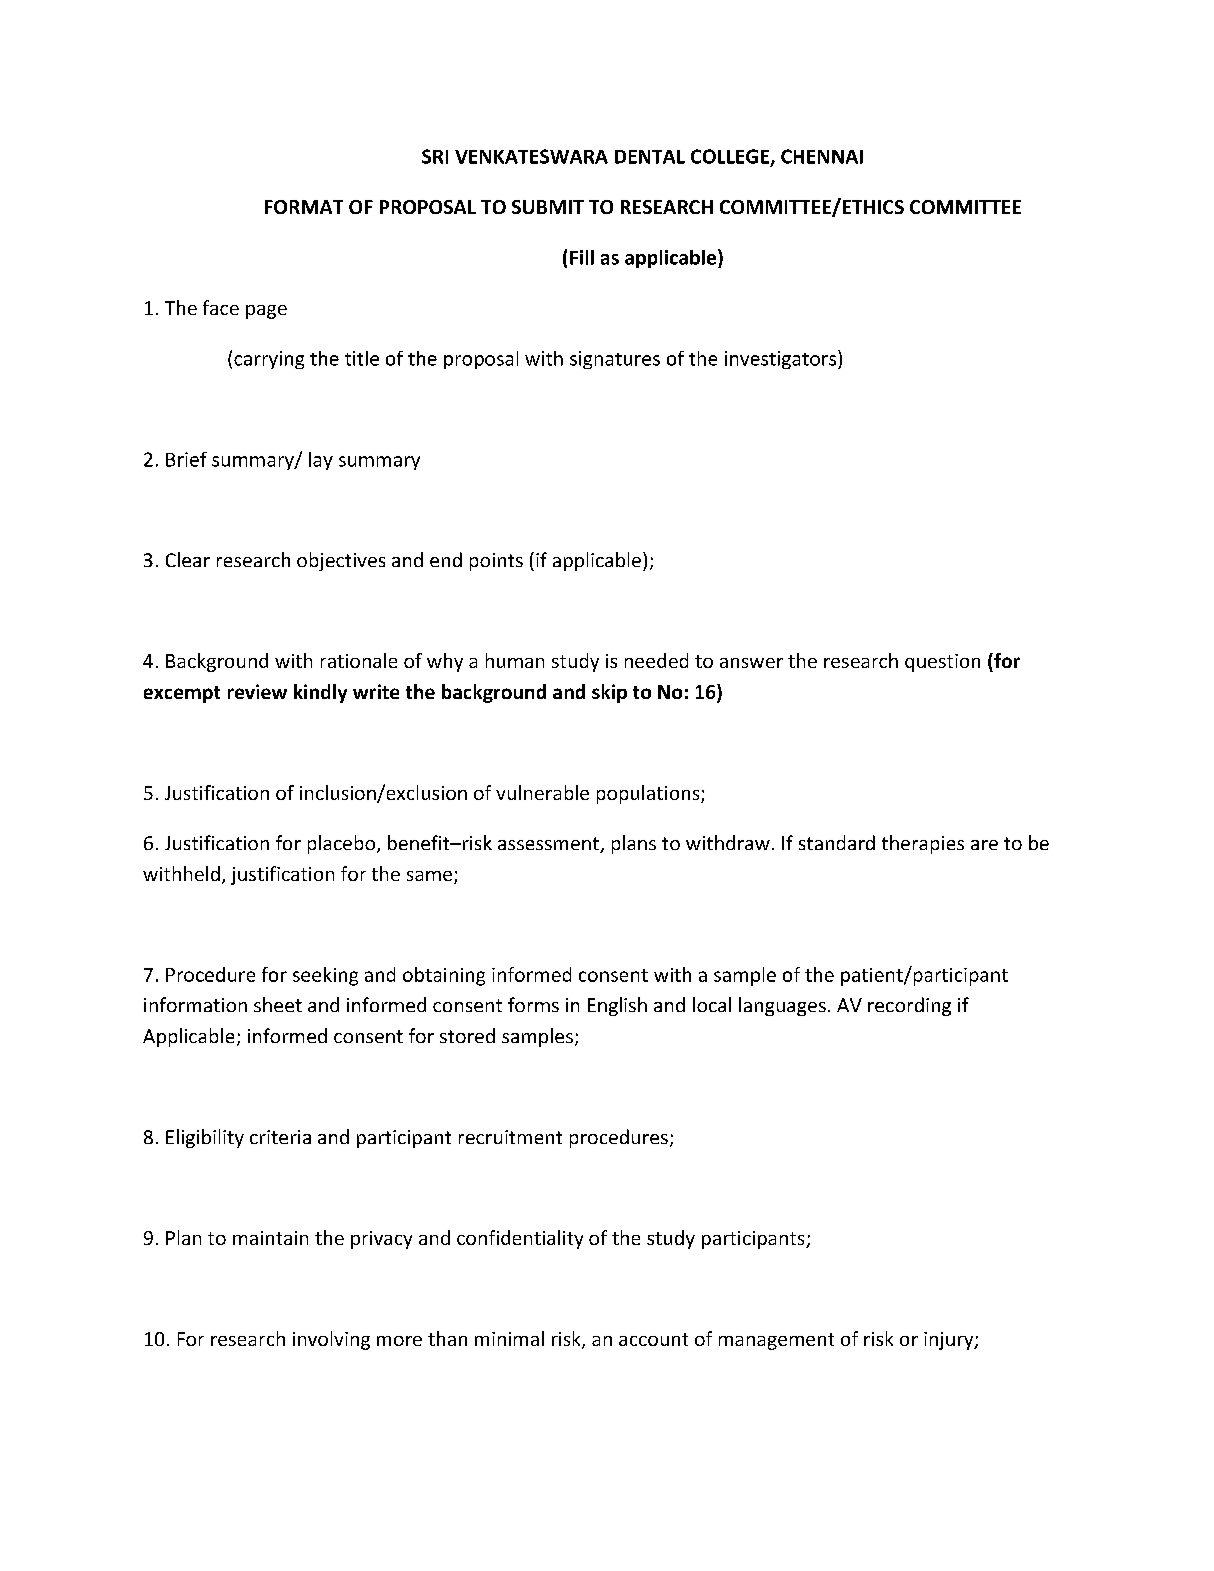 This screenshot has width=1214, height=1571. I want to click on SUBMIT, so click(548, 207).
